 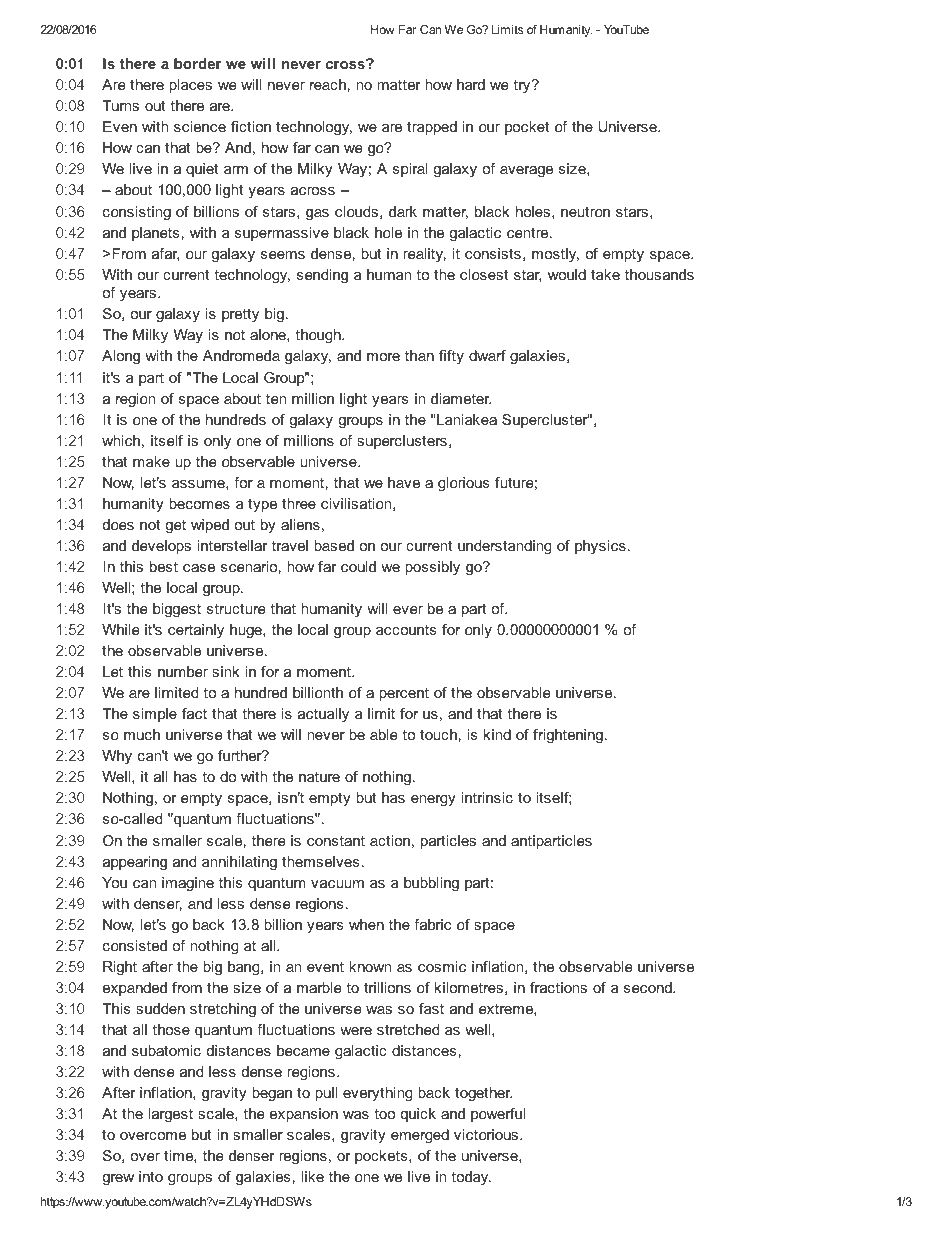 I want to click on bubbling, so click(x=431, y=884).
